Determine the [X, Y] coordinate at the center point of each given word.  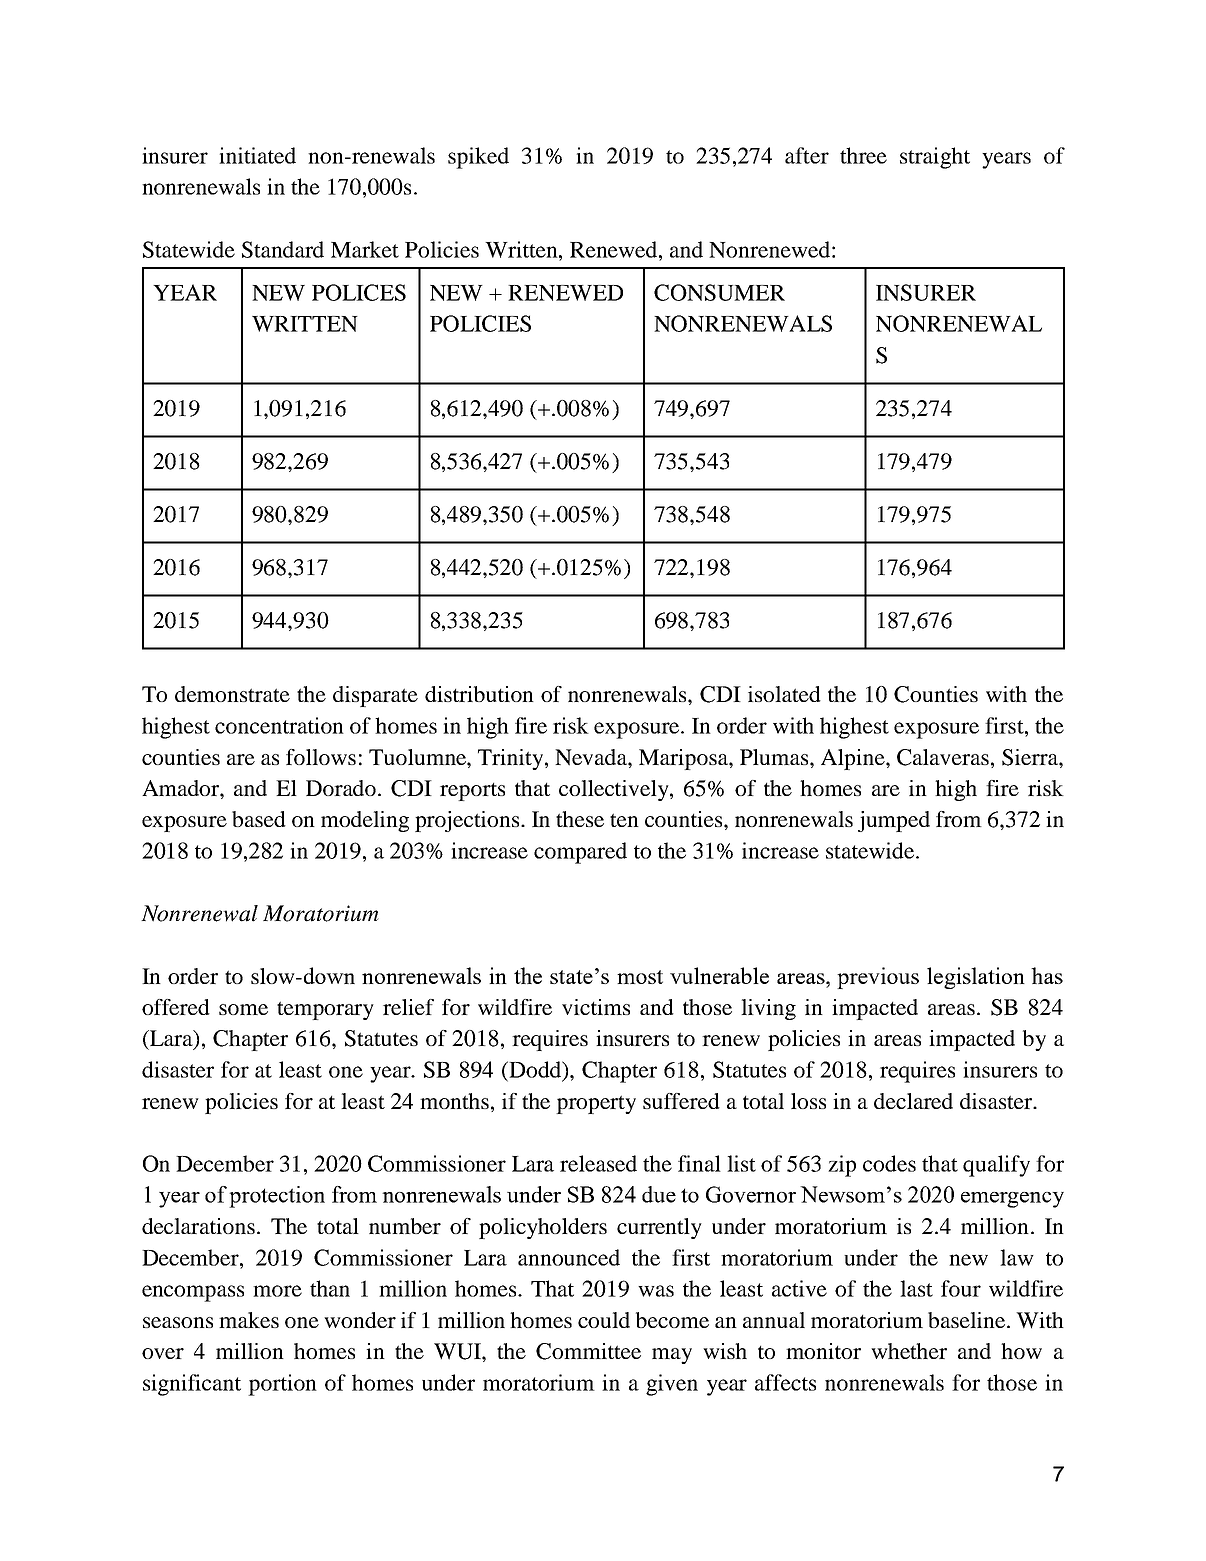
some [243, 1009]
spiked [478, 158]
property [596, 1104]
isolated [784, 694]
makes [249, 1320]
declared [913, 1101]
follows [321, 757]
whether [909, 1351]
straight [935, 158]
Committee [588, 1351]
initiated [257, 155]
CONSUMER [719, 292]
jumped [894, 821]
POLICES [359, 292]
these [580, 819]
